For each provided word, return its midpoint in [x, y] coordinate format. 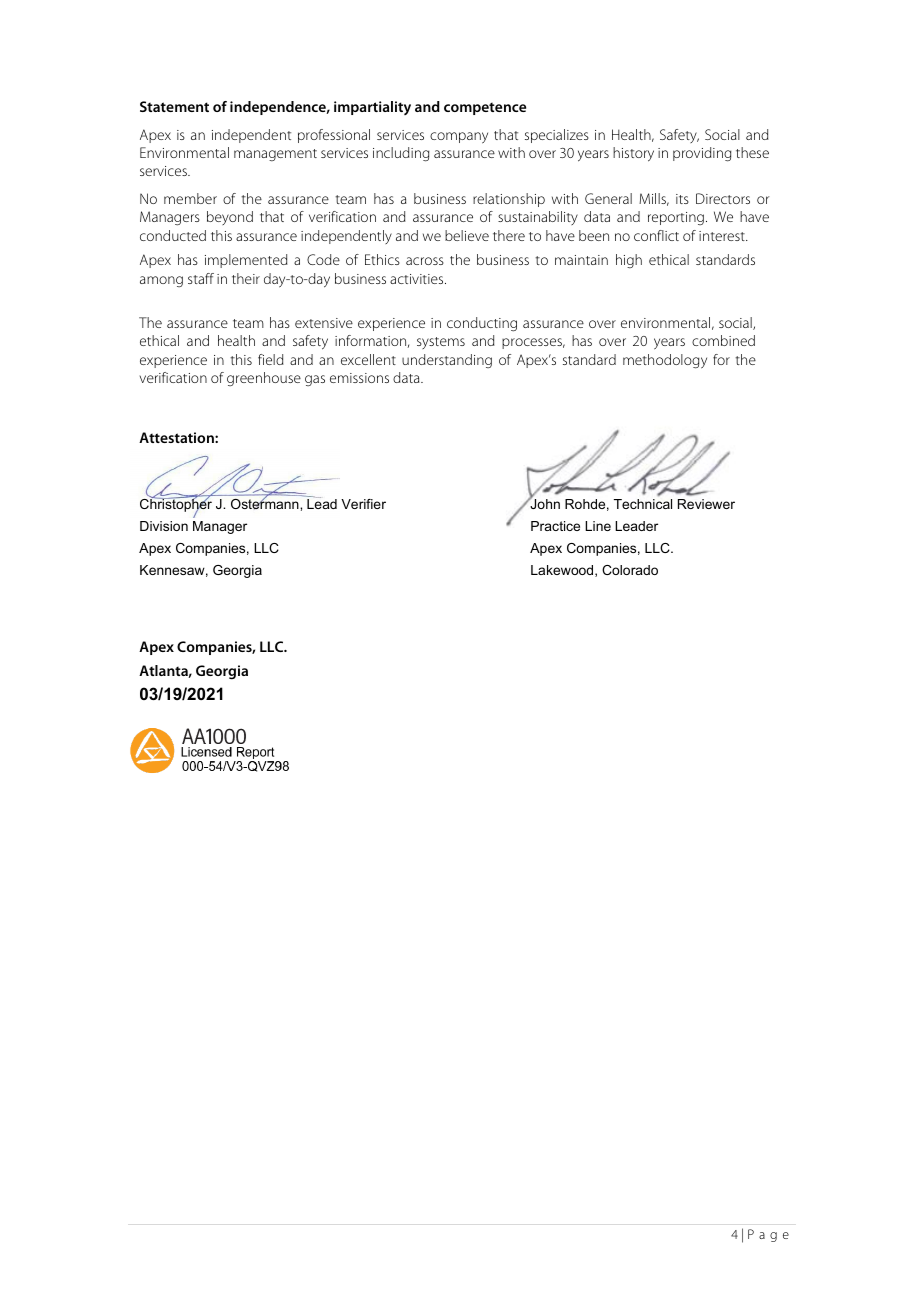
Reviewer [706, 504]
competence [485, 108]
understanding [447, 361]
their [246, 278]
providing [702, 154]
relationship [509, 200]
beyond [230, 218]
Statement [174, 106]
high [629, 261]
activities [418, 279]
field [271, 359]
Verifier [363, 504]
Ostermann [266, 503]
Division [164, 526]
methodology [665, 361]
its [682, 199]
